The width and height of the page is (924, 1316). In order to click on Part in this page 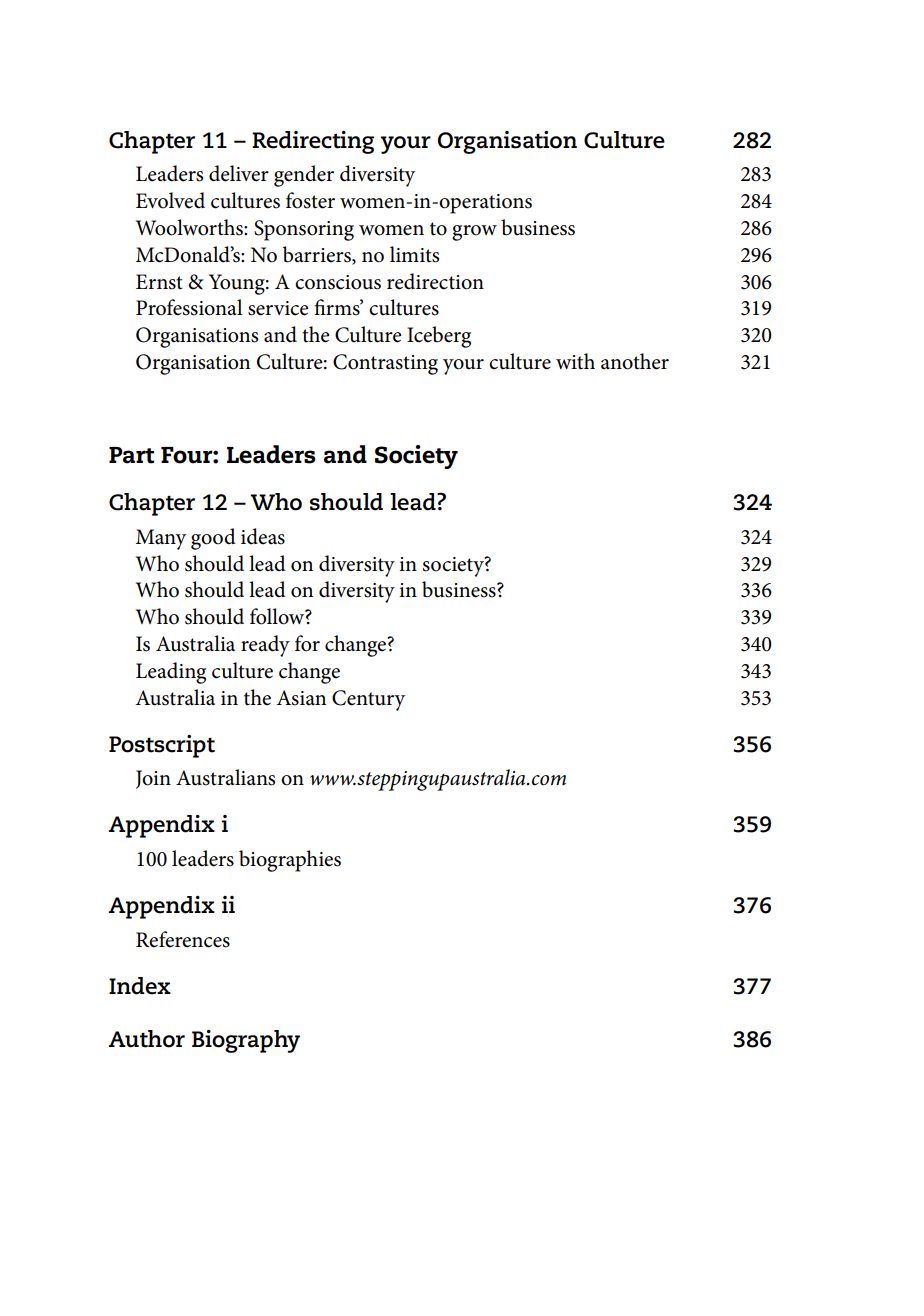, I will do `click(131, 455)`.
